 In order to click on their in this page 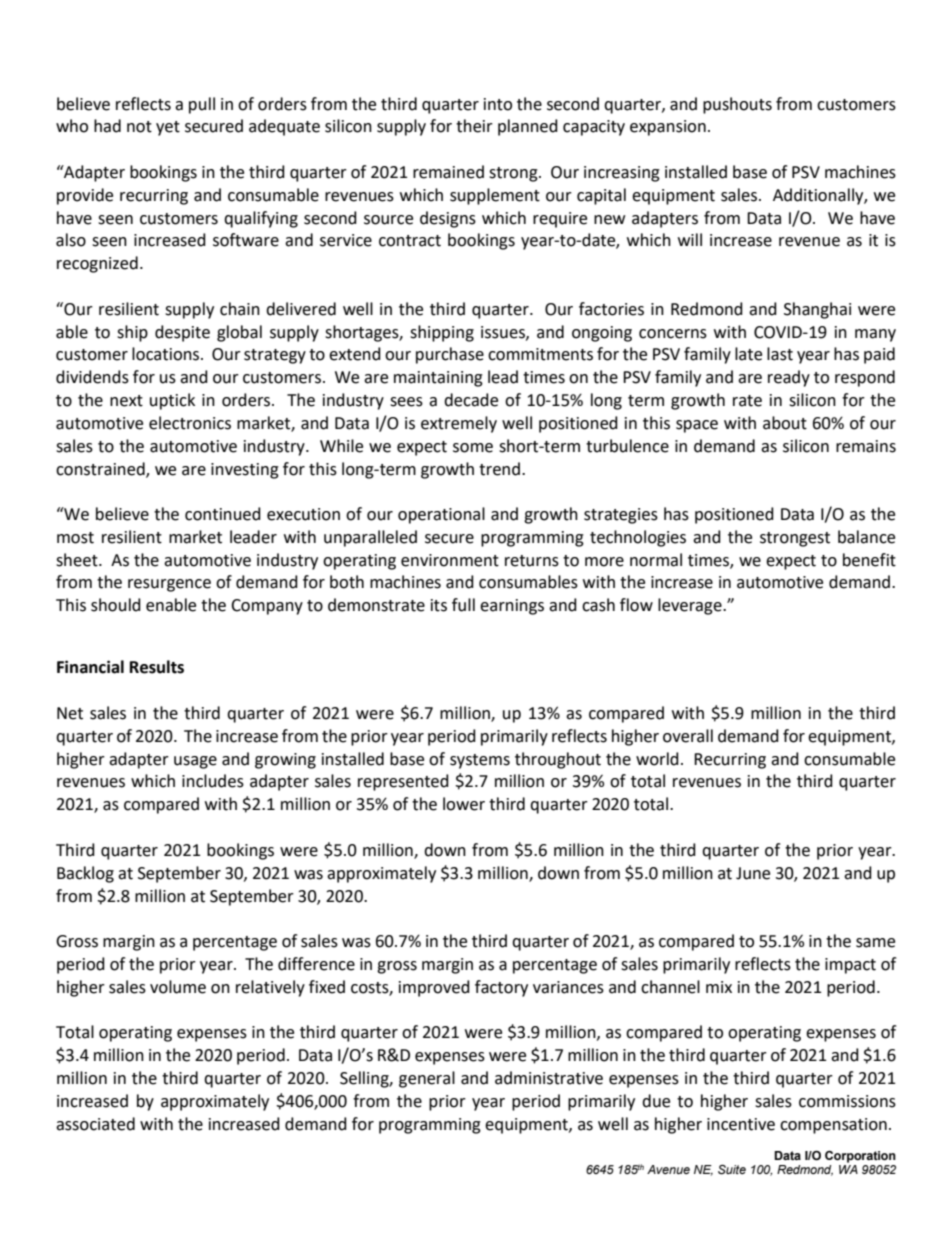, I will do `click(474, 126)`.
